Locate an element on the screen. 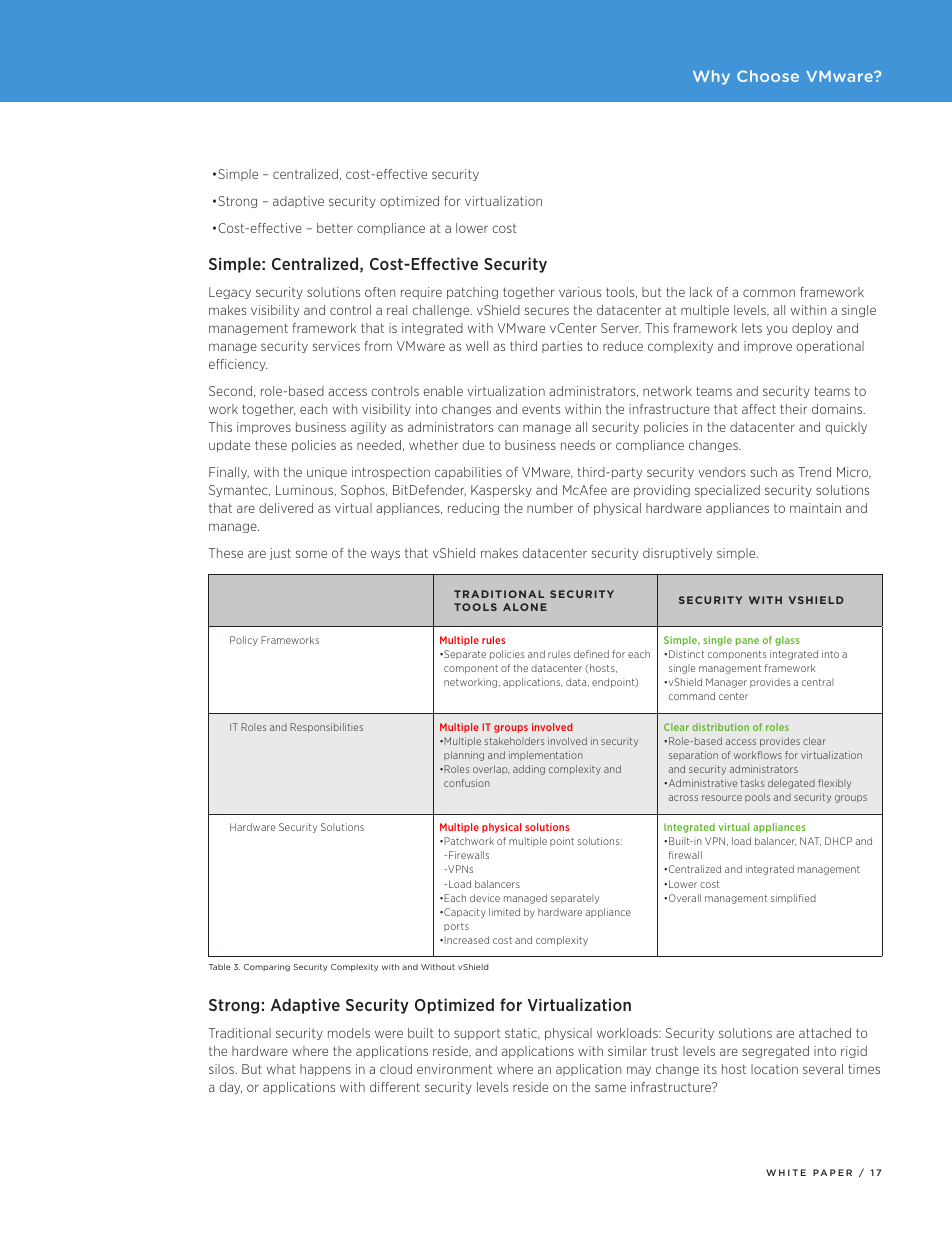  ALONE is located at coordinates (525, 607).
